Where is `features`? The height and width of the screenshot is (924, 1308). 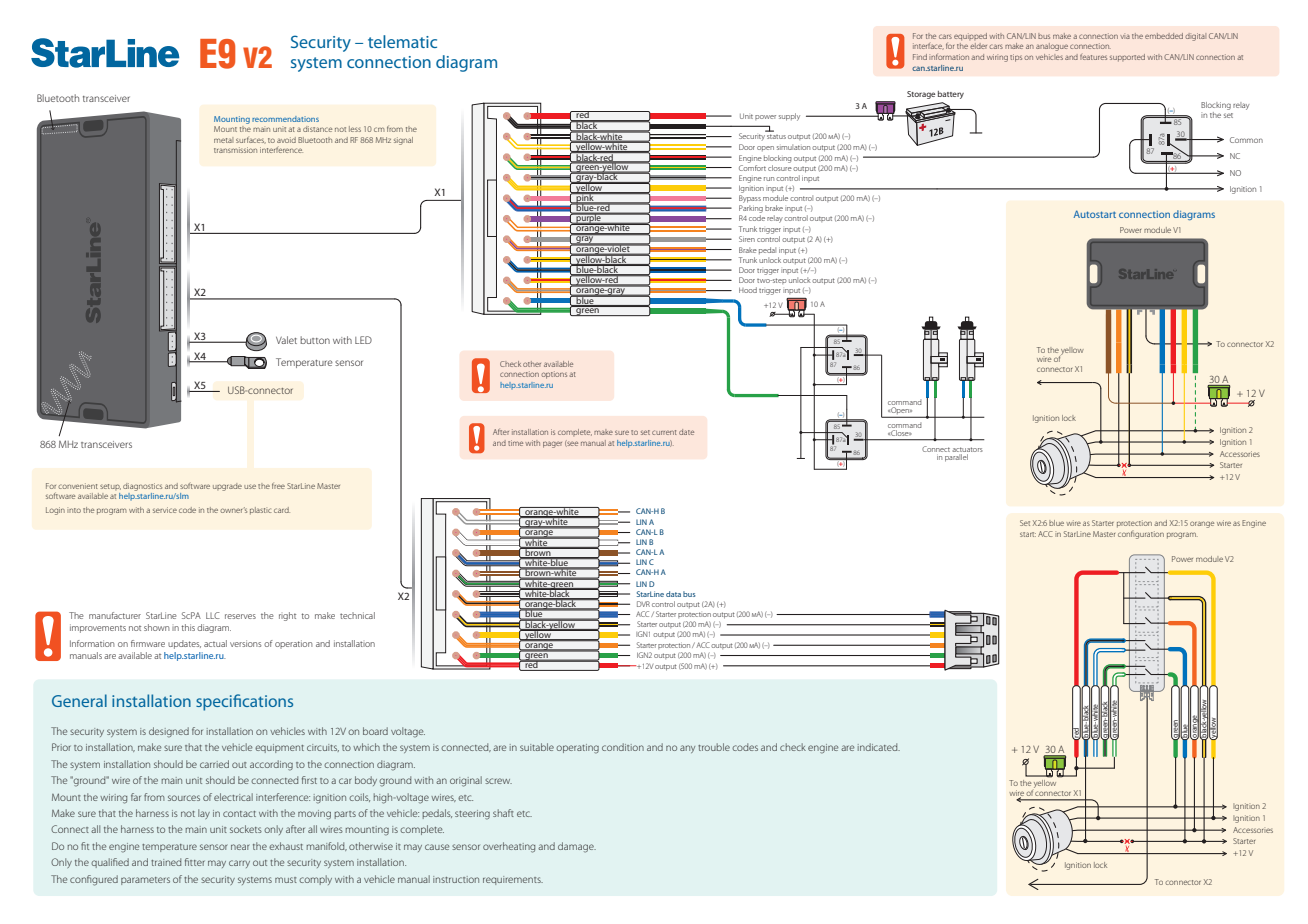 features is located at coordinates (1093, 57).
